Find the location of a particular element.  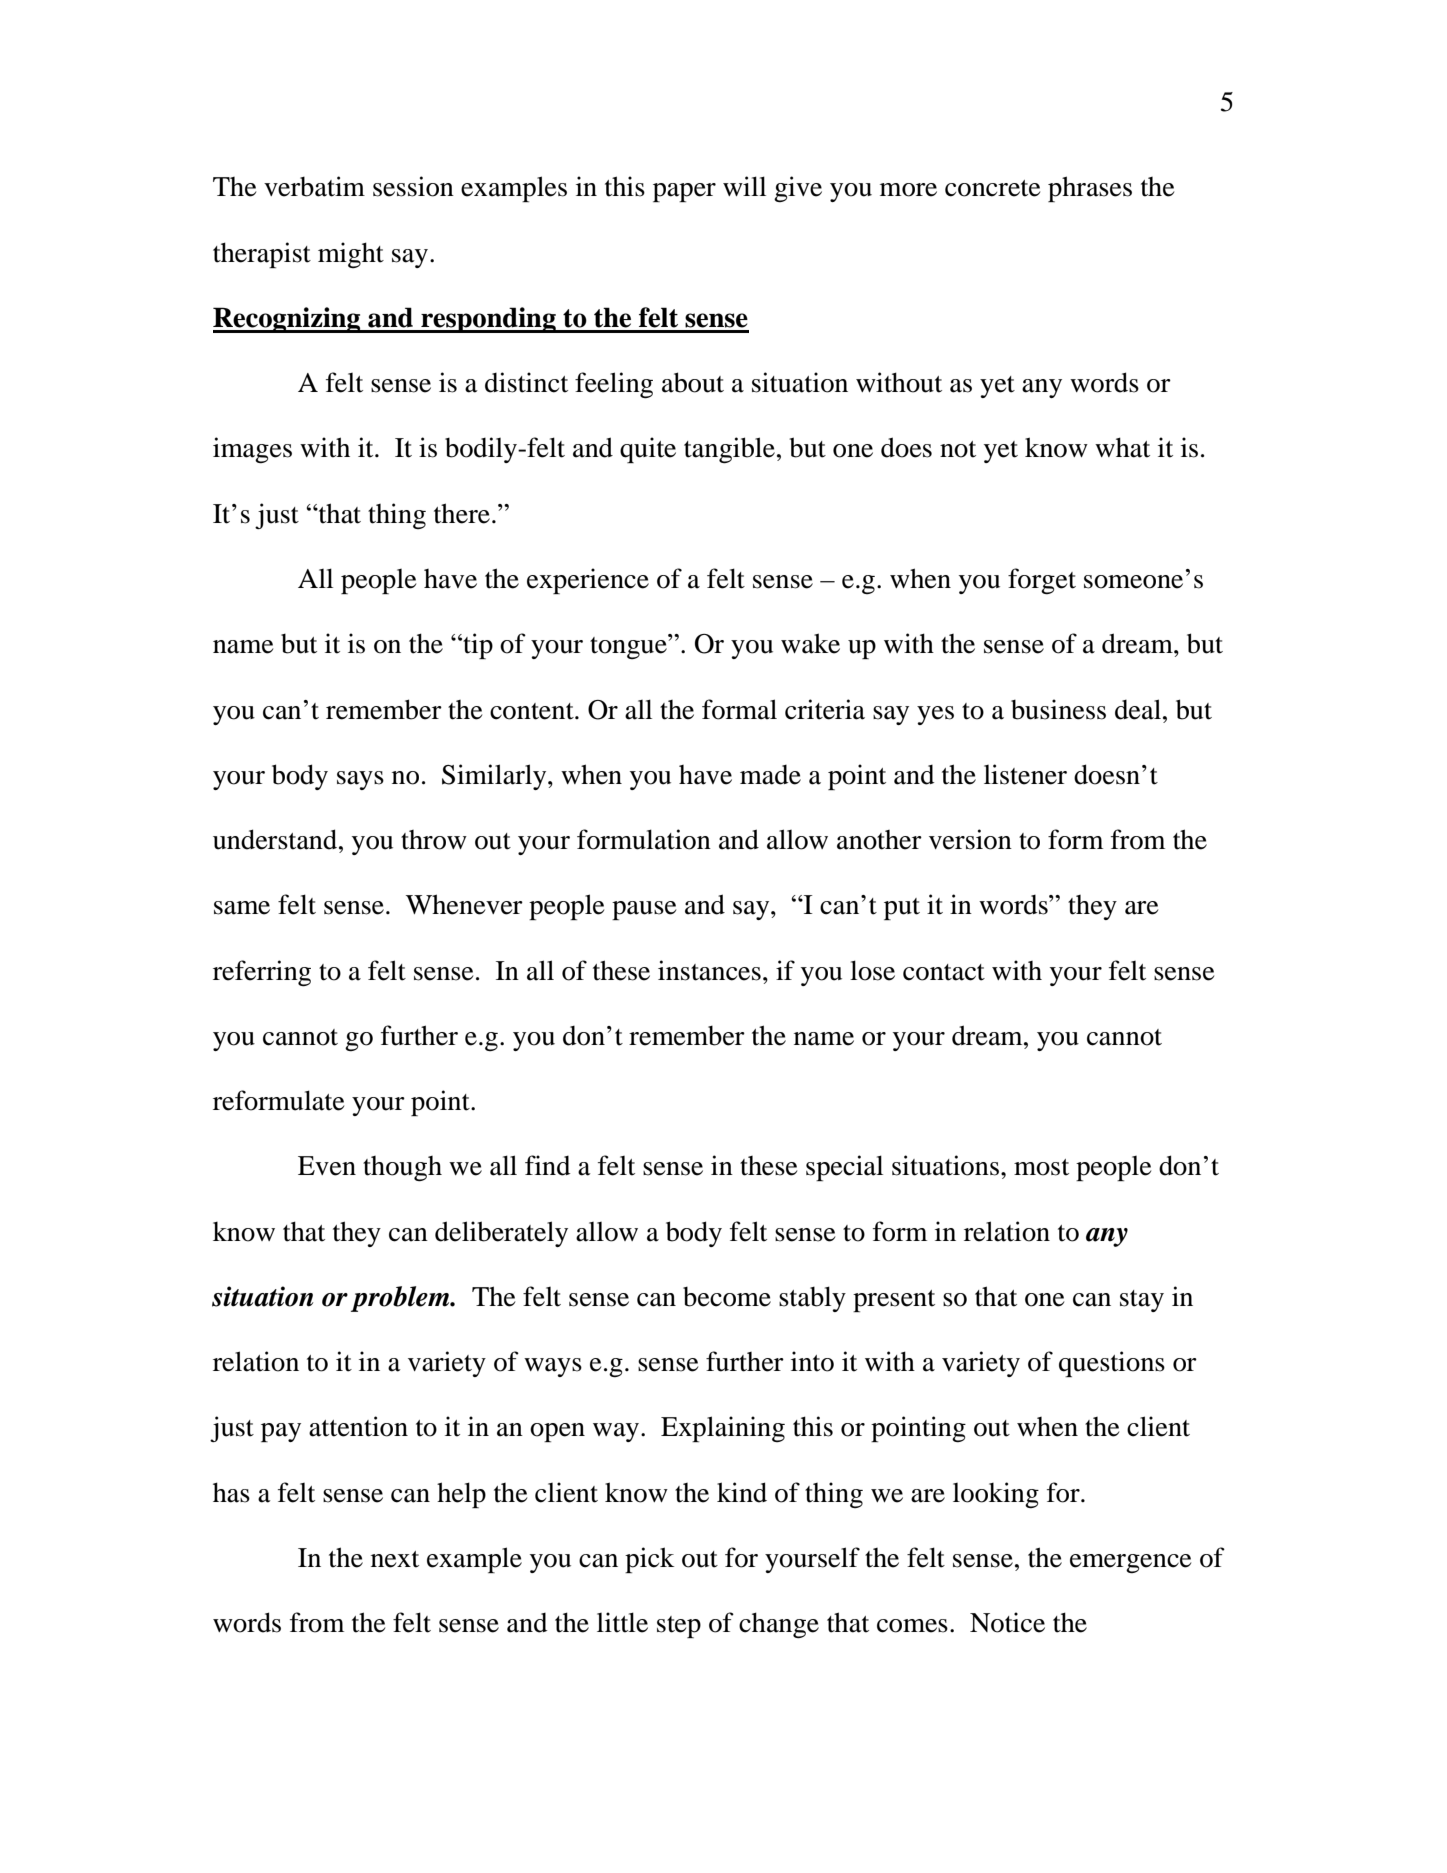

next is located at coordinates (395, 1559).
